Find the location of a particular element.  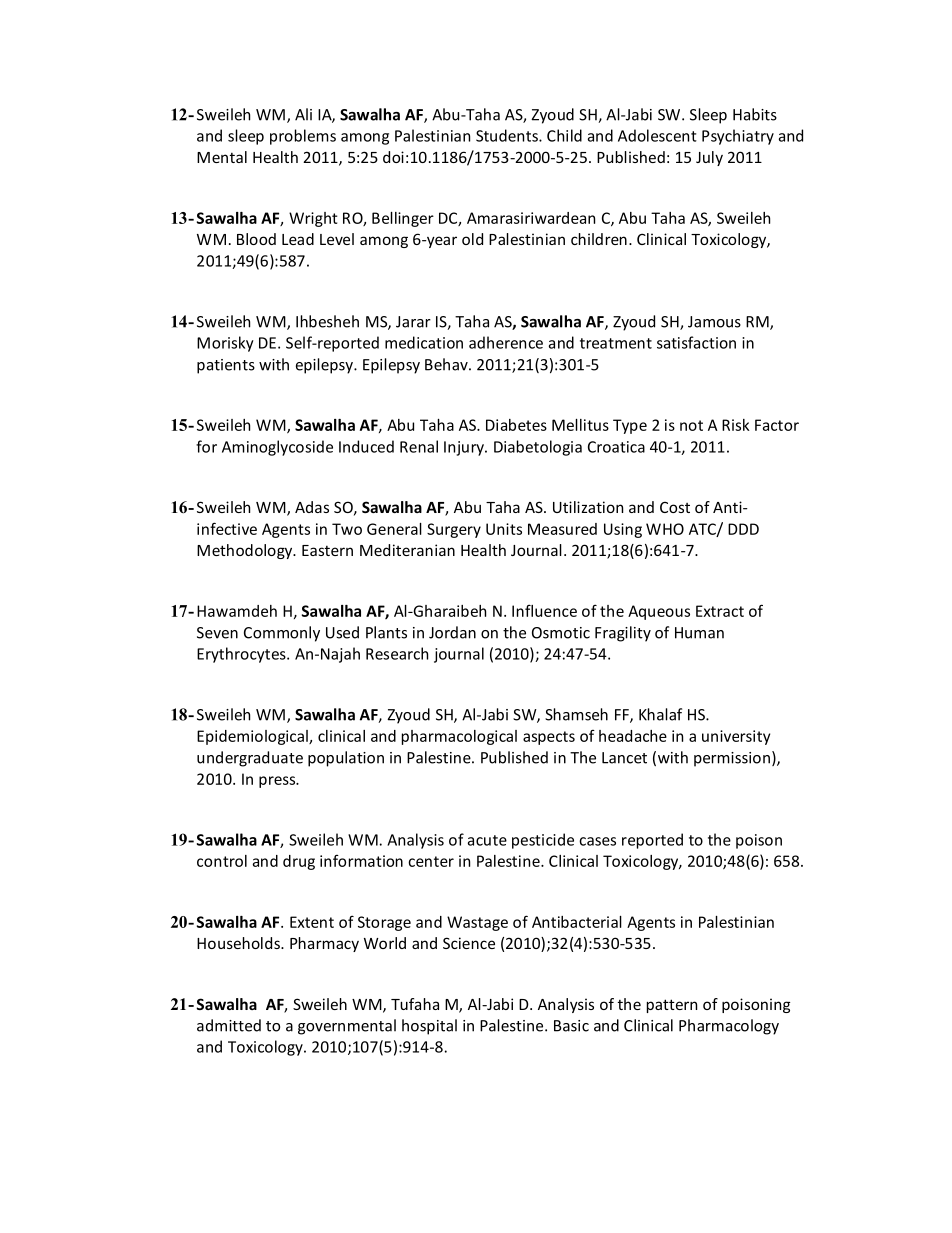

Students is located at coordinates (508, 135).
